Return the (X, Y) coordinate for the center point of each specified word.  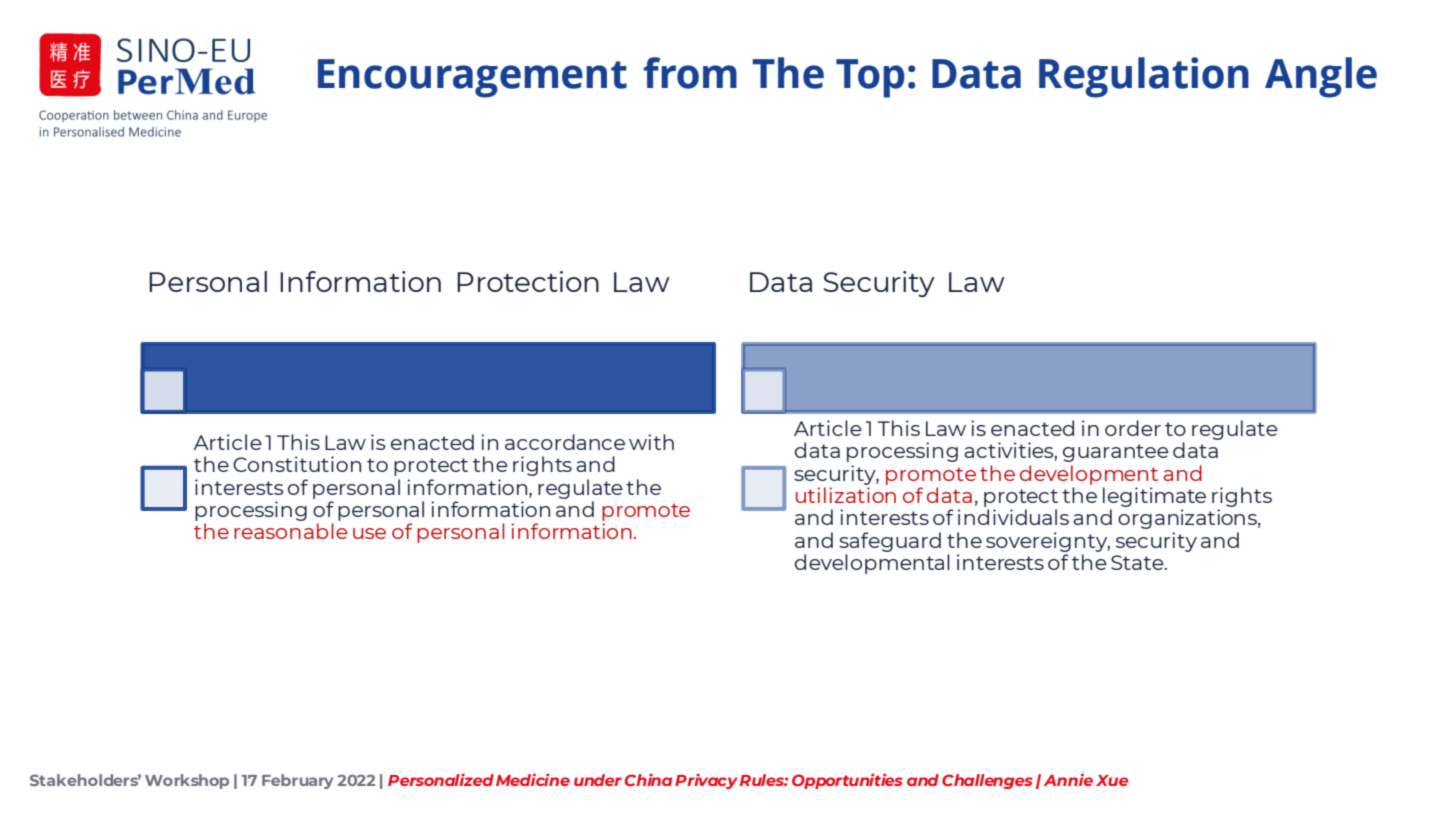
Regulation (1144, 77)
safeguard (890, 543)
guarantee (1116, 453)
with (651, 442)
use (369, 533)
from (690, 73)
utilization (846, 495)
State (1138, 562)
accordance (565, 442)
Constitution (297, 464)
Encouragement (472, 78)
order (1133, 428)
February (297, 781)
